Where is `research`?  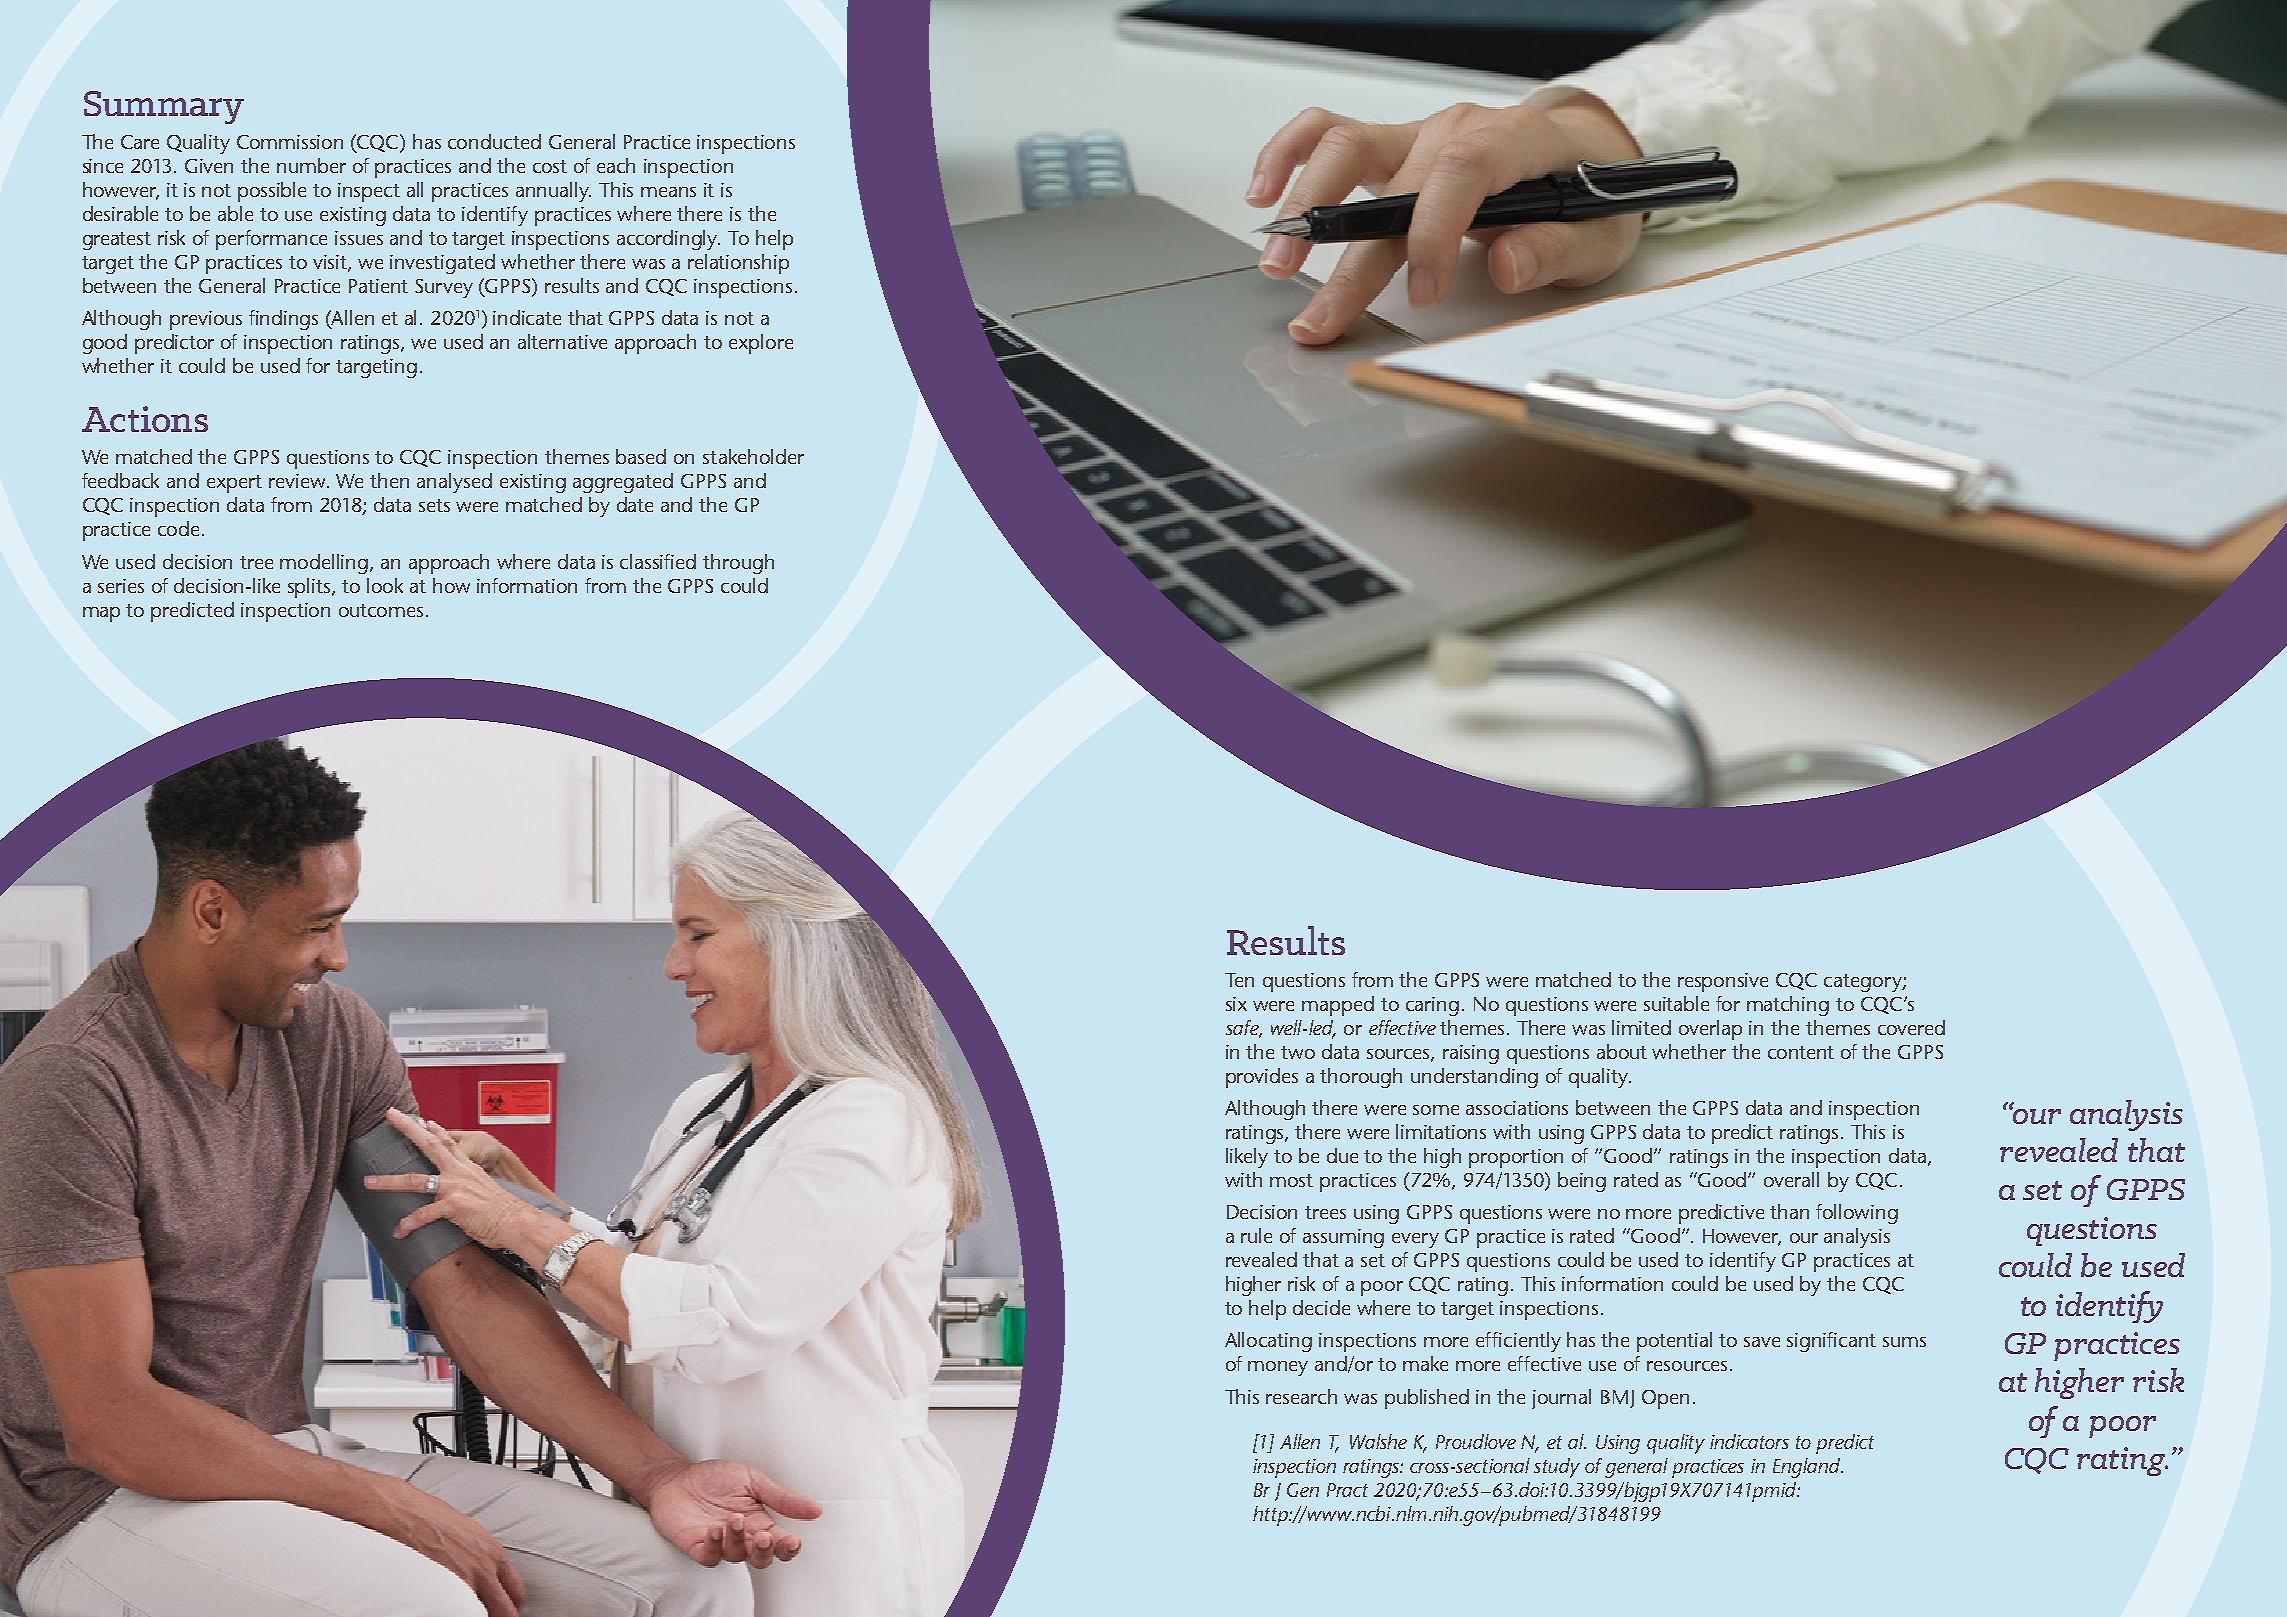 research is located at coordinates (1301, 1396).
